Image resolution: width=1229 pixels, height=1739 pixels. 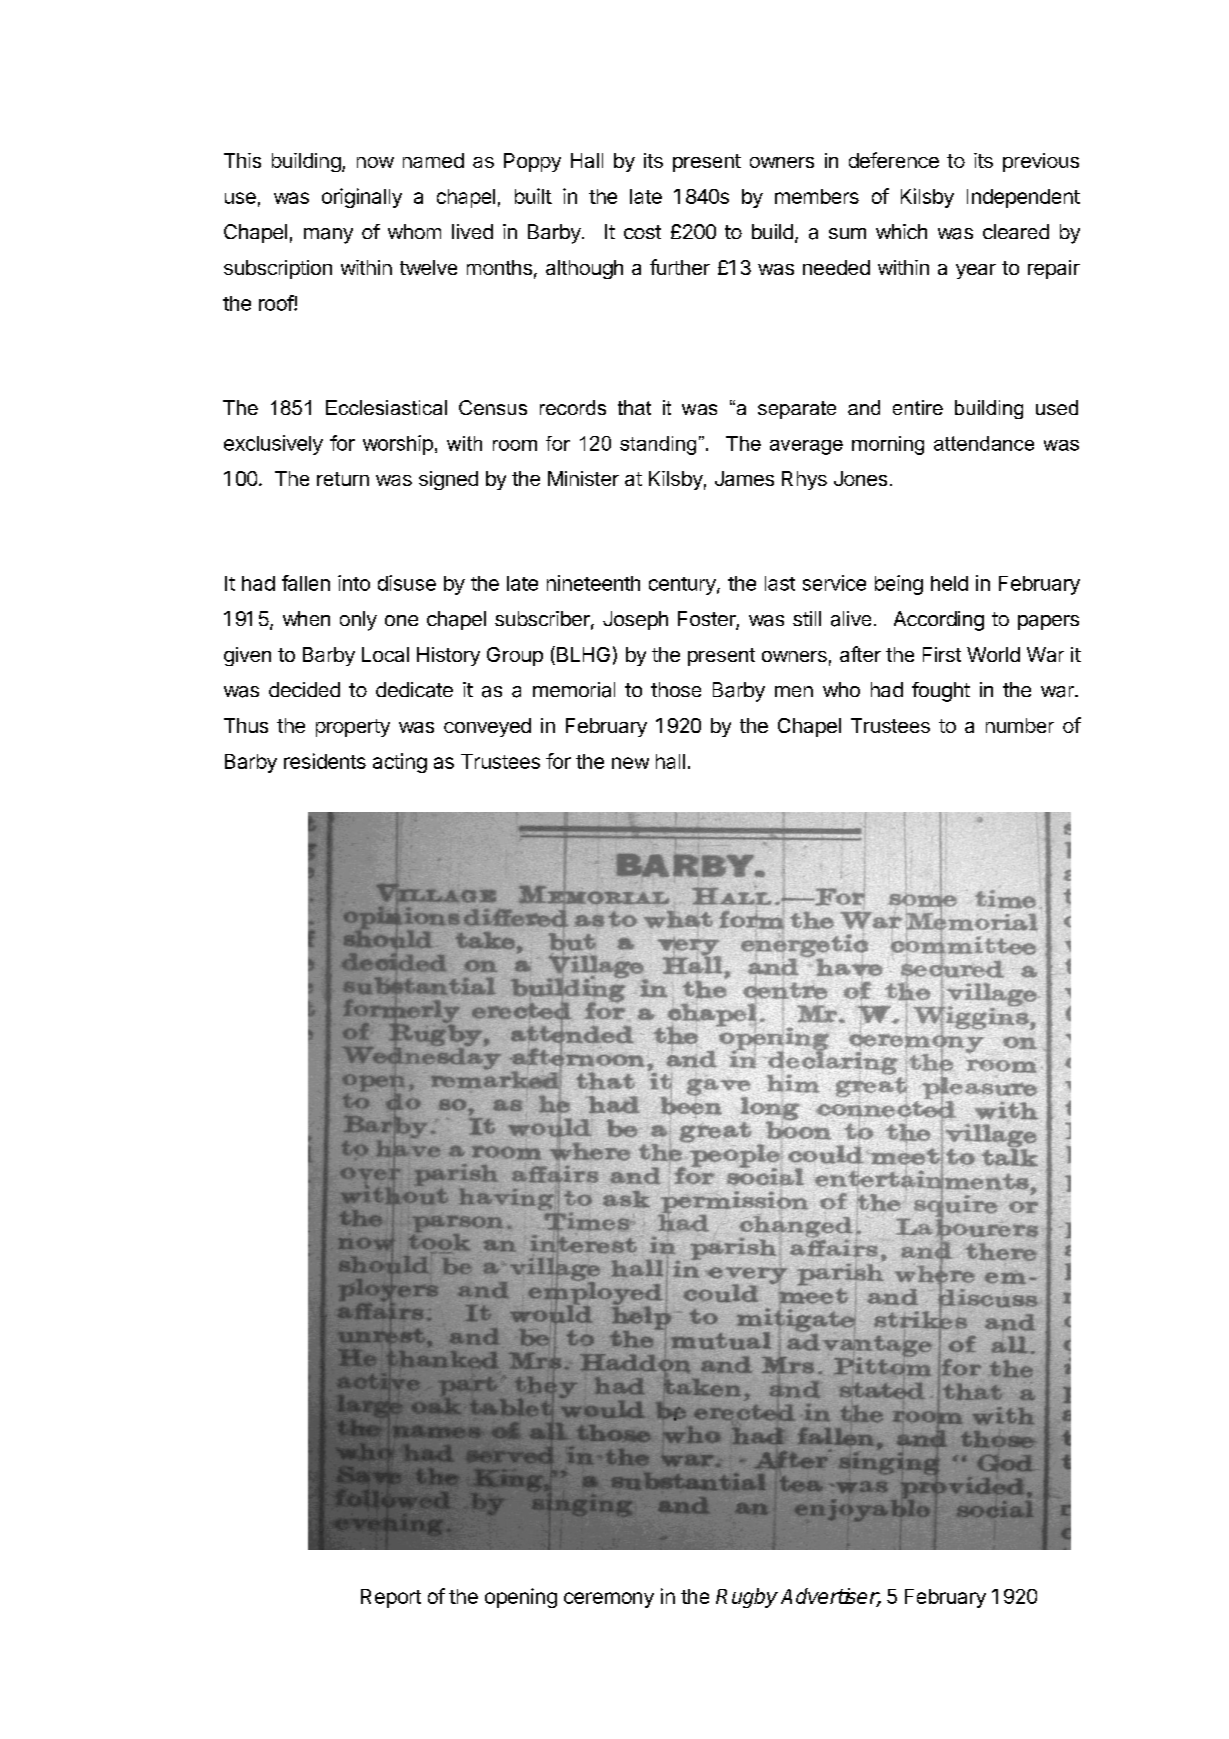 What do you see at coordinates (635, 620) in the document?
I see `Joseph` at bounding box center [635, 620].
